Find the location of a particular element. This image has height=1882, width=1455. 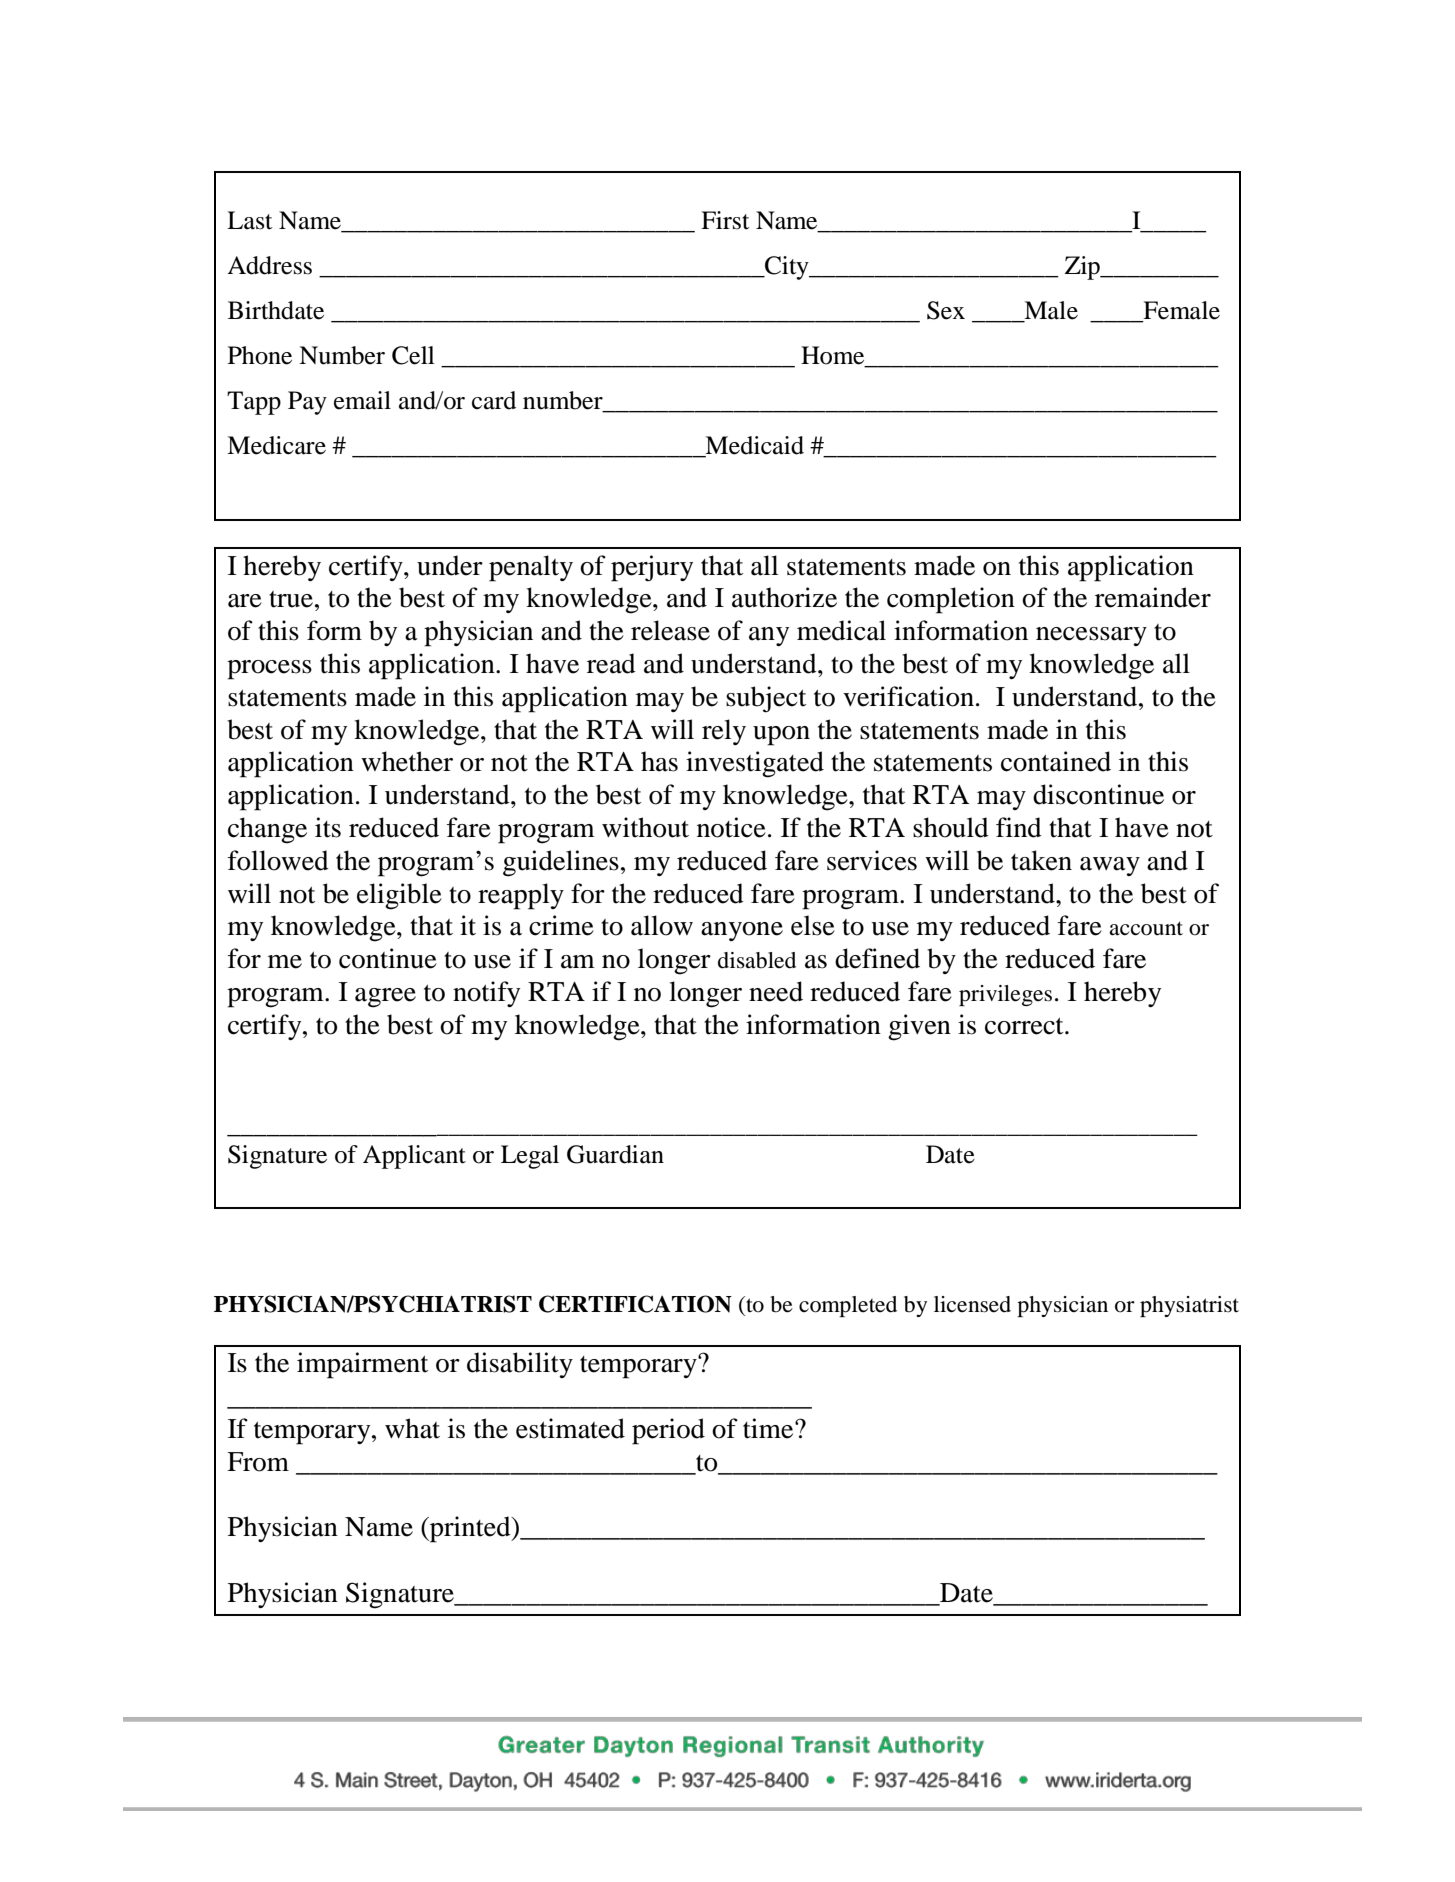

Address is located at coordinates (269, 265).
